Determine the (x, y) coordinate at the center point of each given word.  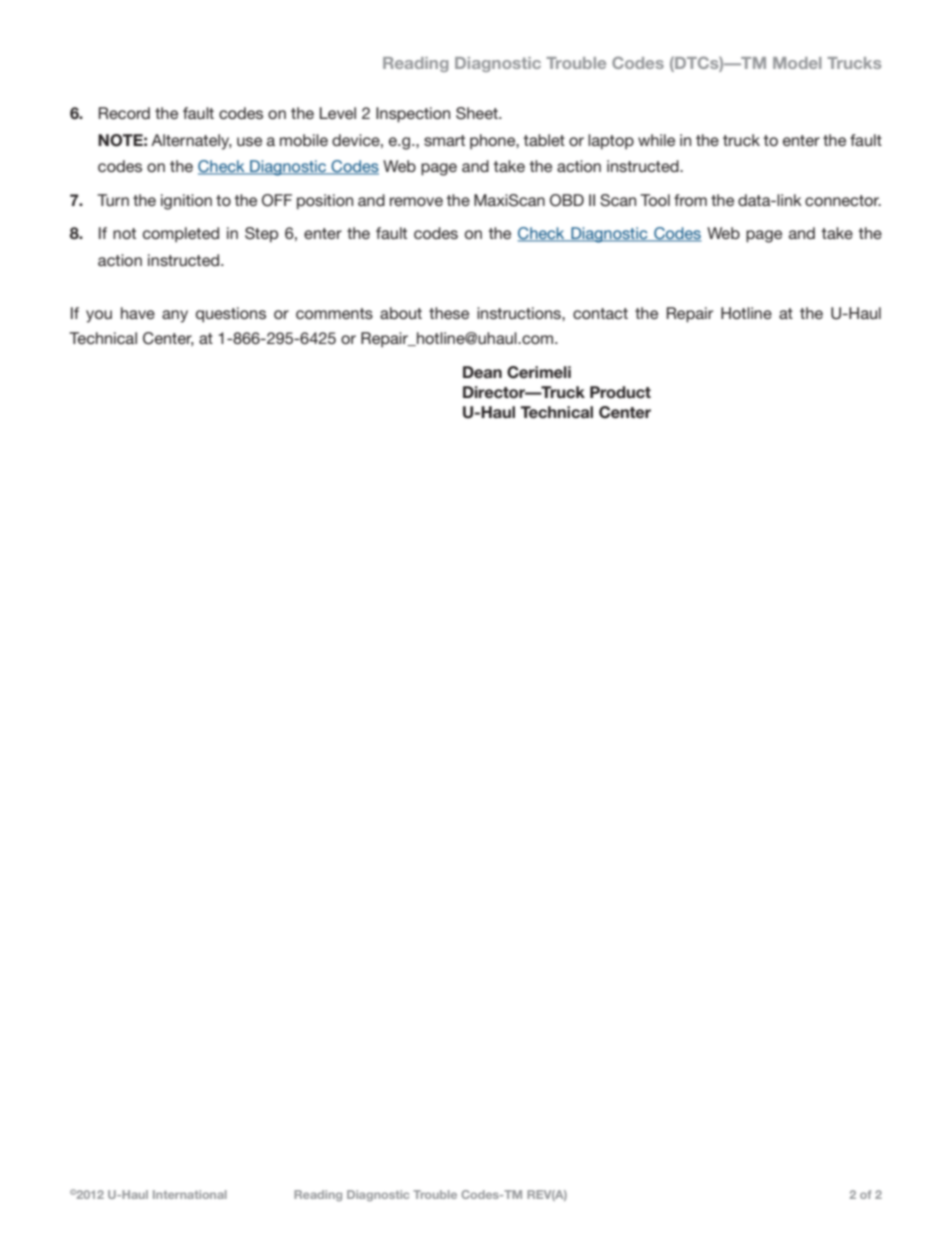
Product (620, 392)
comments (334, 313)
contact (600, 313)
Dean (482, 372)
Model (797, 63)
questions (231, 315)
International (190, 1194)
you (99, 316)
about (401, 313)
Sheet (478, 113)
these (449, 313)
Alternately (191, 142)
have (138, 313)
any (175, 316)
